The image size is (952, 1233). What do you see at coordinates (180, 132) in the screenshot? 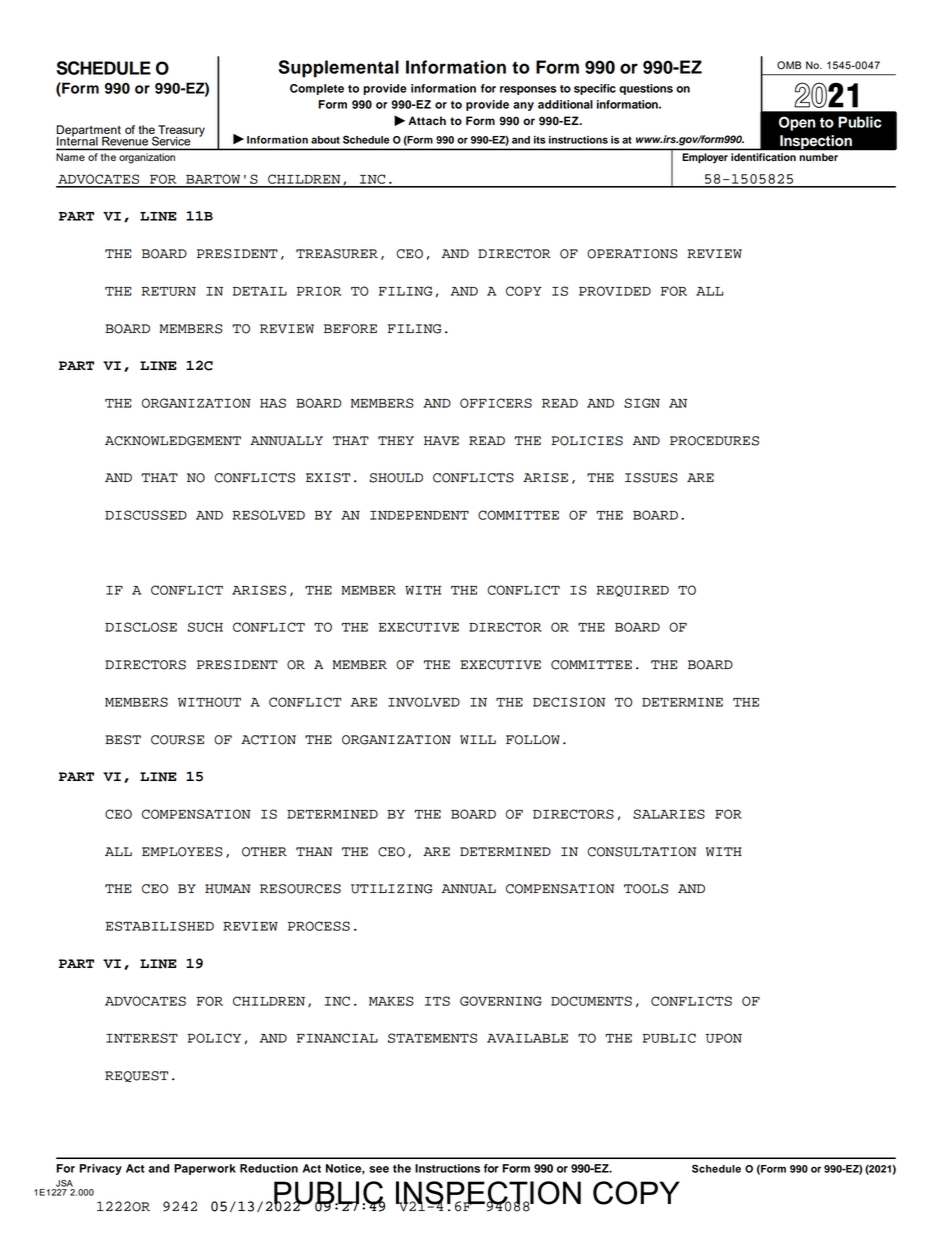
I see `Treasury` at bounding box center [180, 132].
